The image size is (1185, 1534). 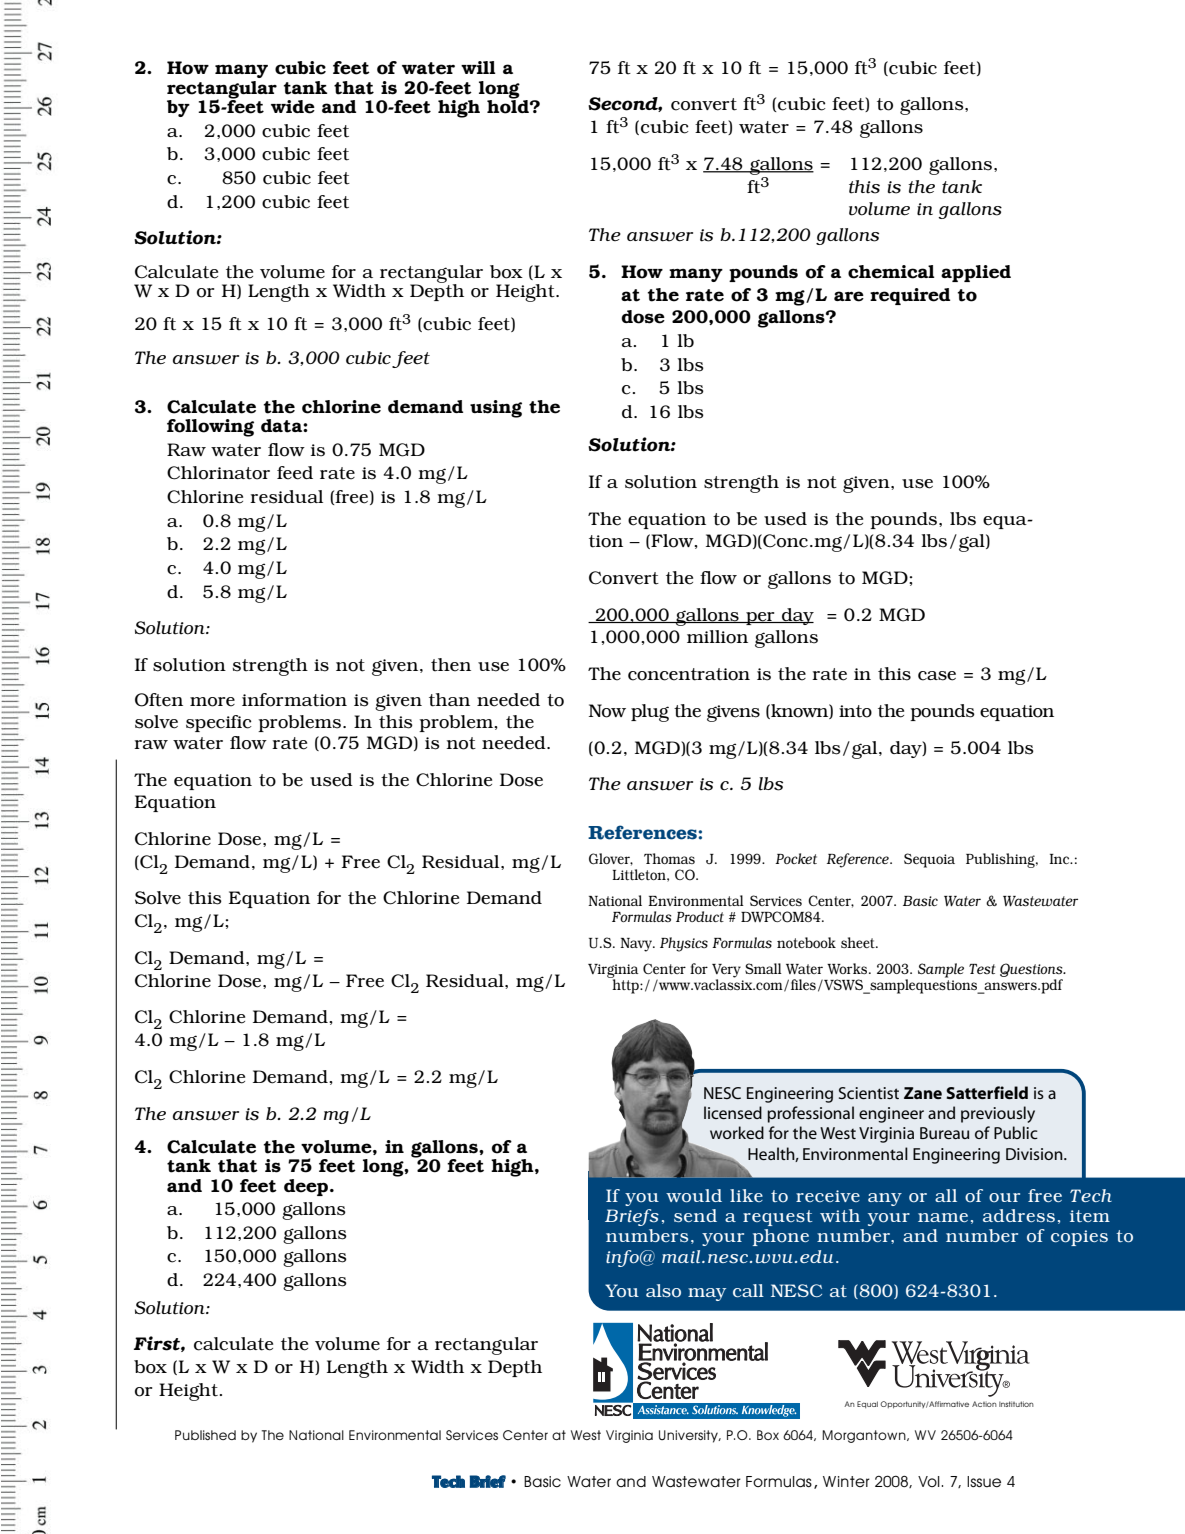 I want to click on Test, so click(x=982, y=969).
